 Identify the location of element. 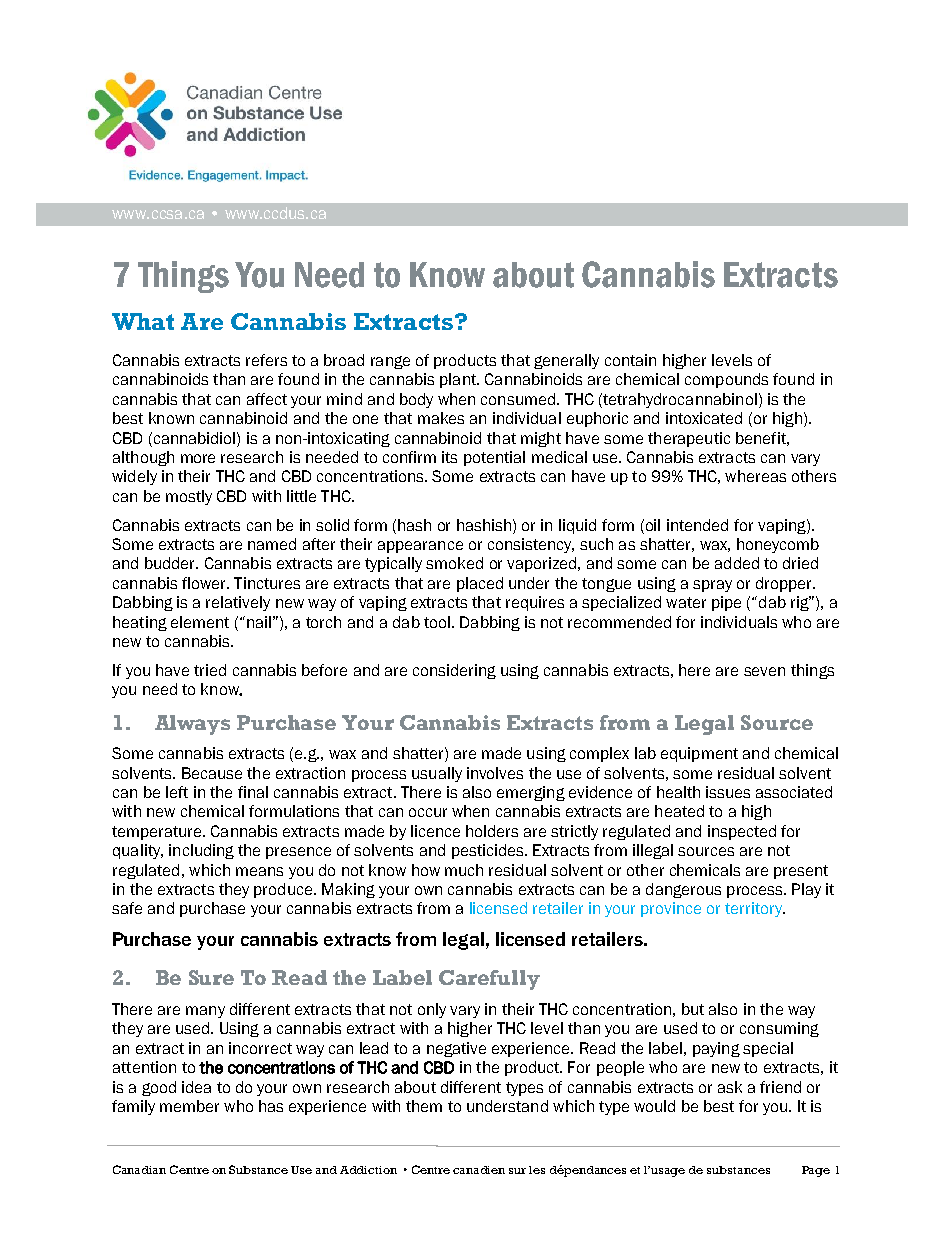
(200, 622).
